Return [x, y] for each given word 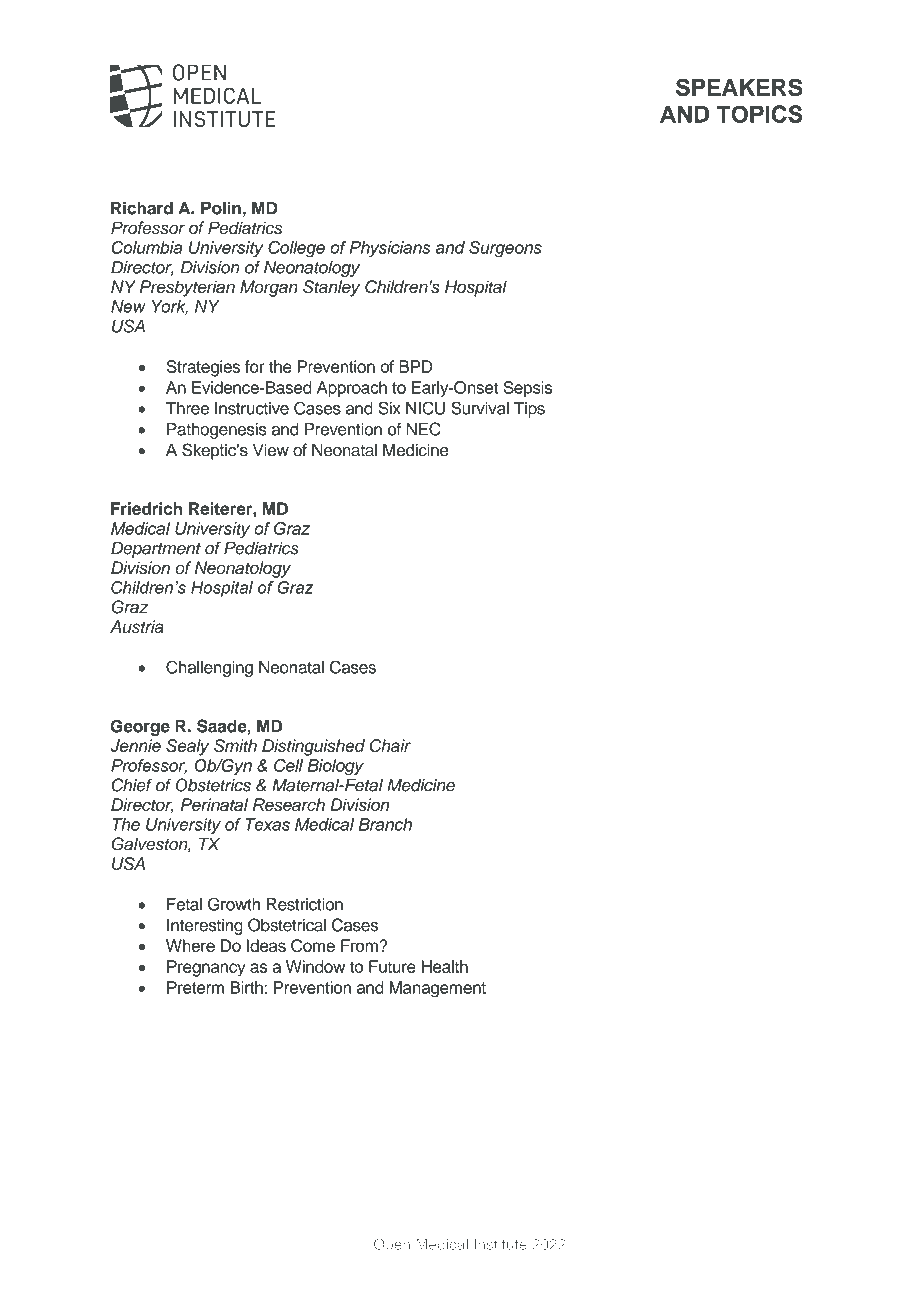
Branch [385, 824]
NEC [423, 429]
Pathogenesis [217, 431]
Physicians [390, 249]
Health [445, 966]
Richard [142, 208]
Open [392, 1245]
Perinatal [214, 804]
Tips [529, 410]
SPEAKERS [739, 87]
